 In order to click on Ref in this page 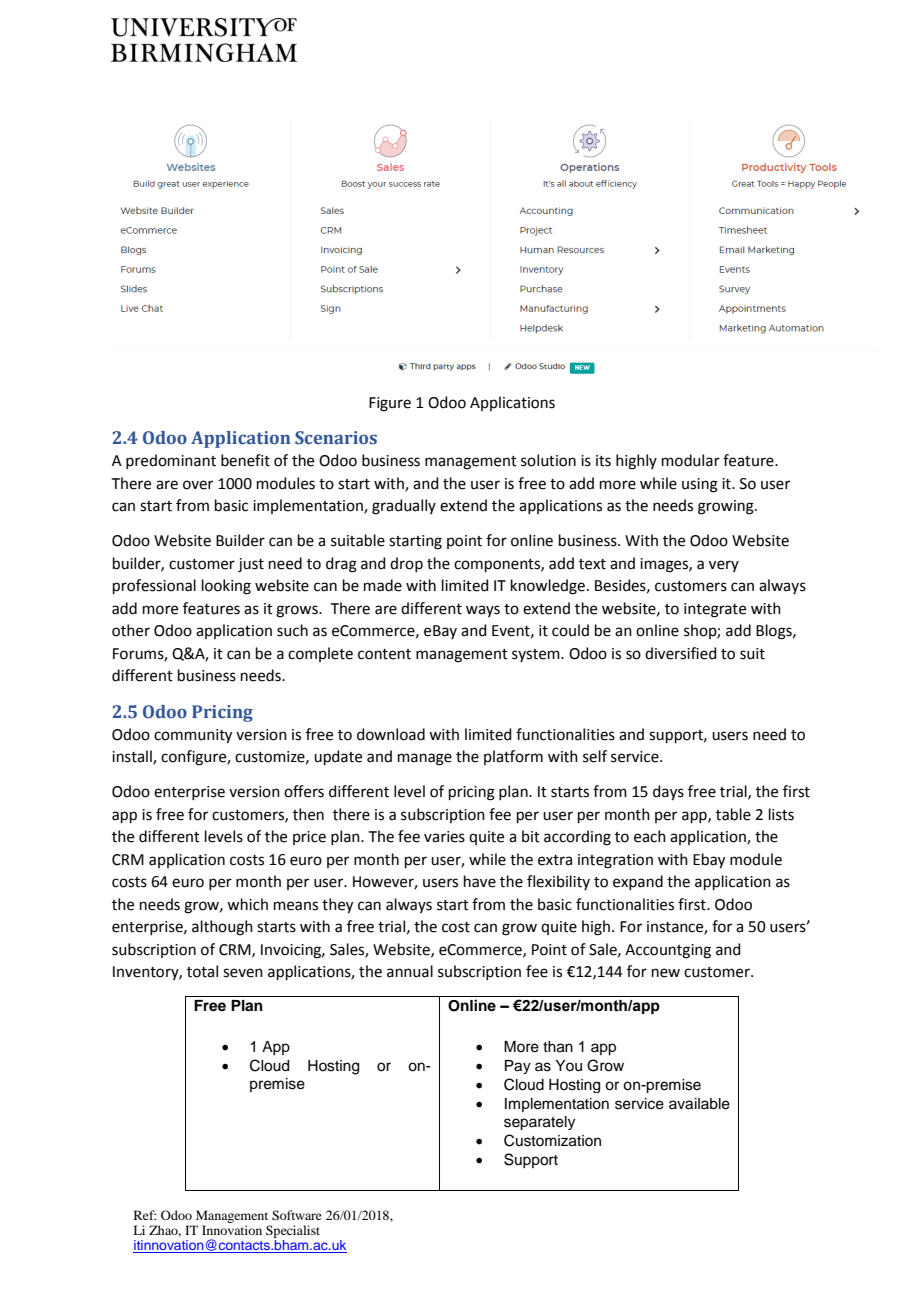, I will do `click(145, 1215)`.
